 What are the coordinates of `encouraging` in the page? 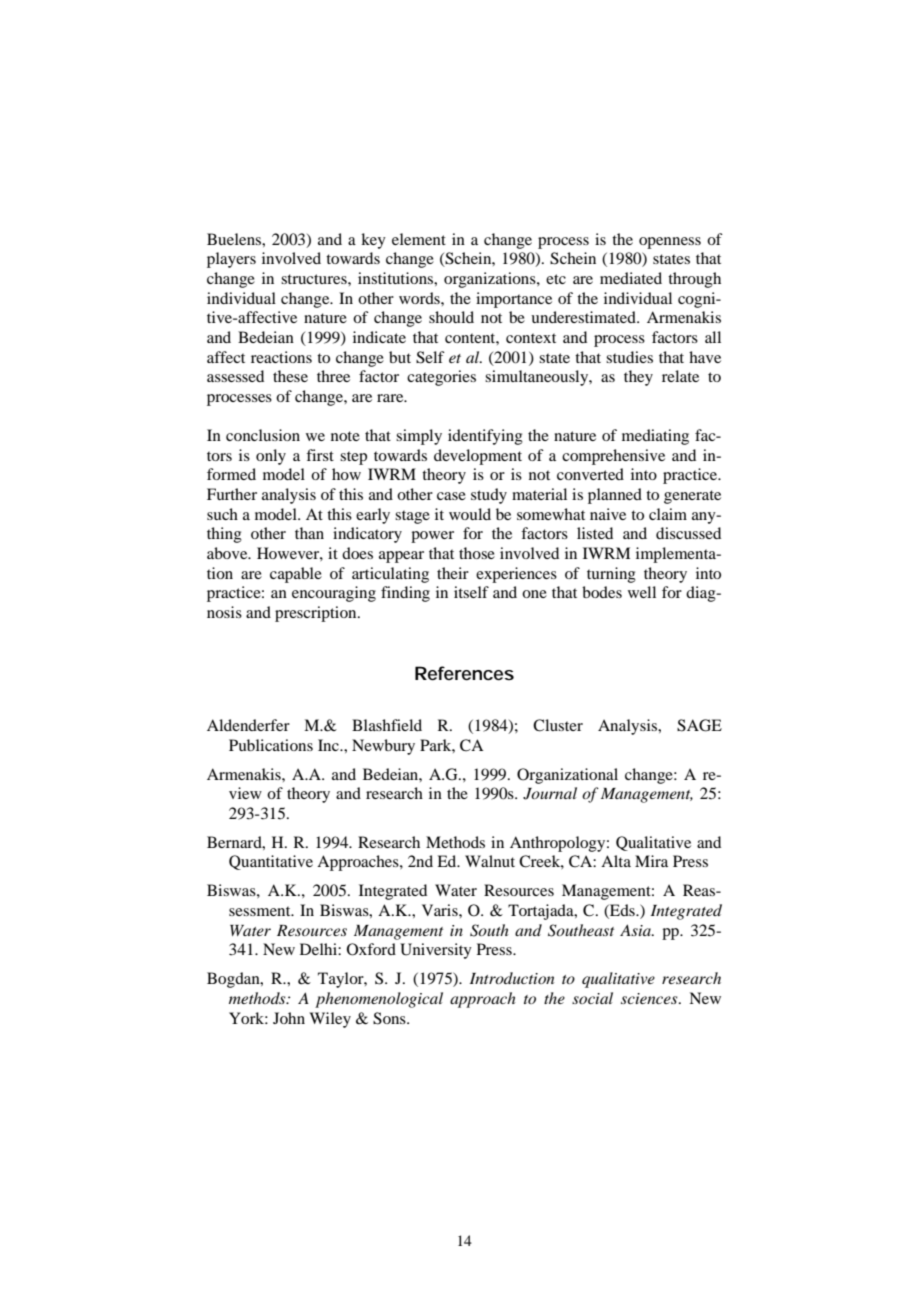 It's located at (334, 594).
